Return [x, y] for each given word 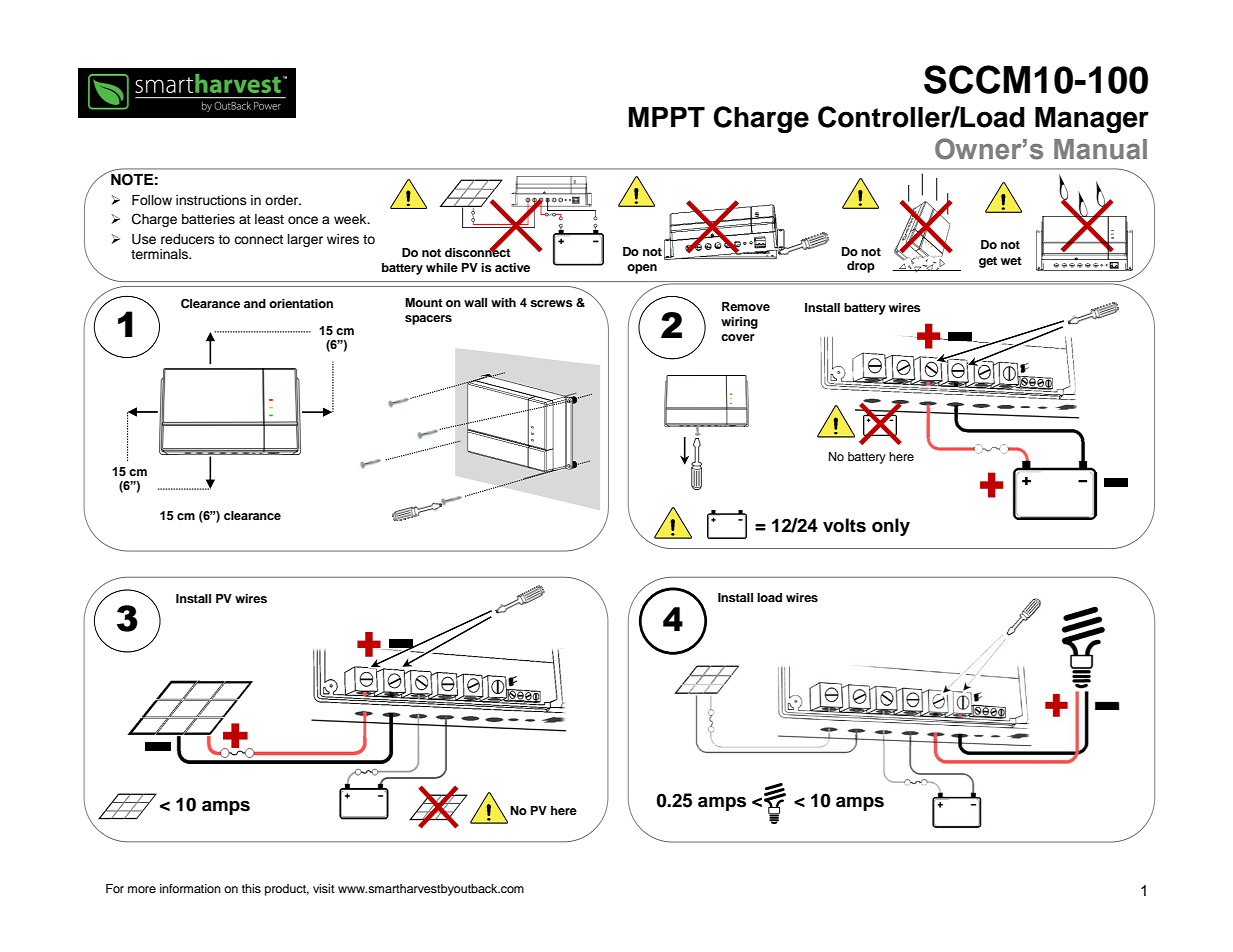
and [255, 303]
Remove [746, 306]
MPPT [667, 117]
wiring [739, 323]
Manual [1100, 149]
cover [738, 337]
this [251, 888]
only [891, 527]
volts [844, 525]
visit [324, 888]
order [283, 200]
